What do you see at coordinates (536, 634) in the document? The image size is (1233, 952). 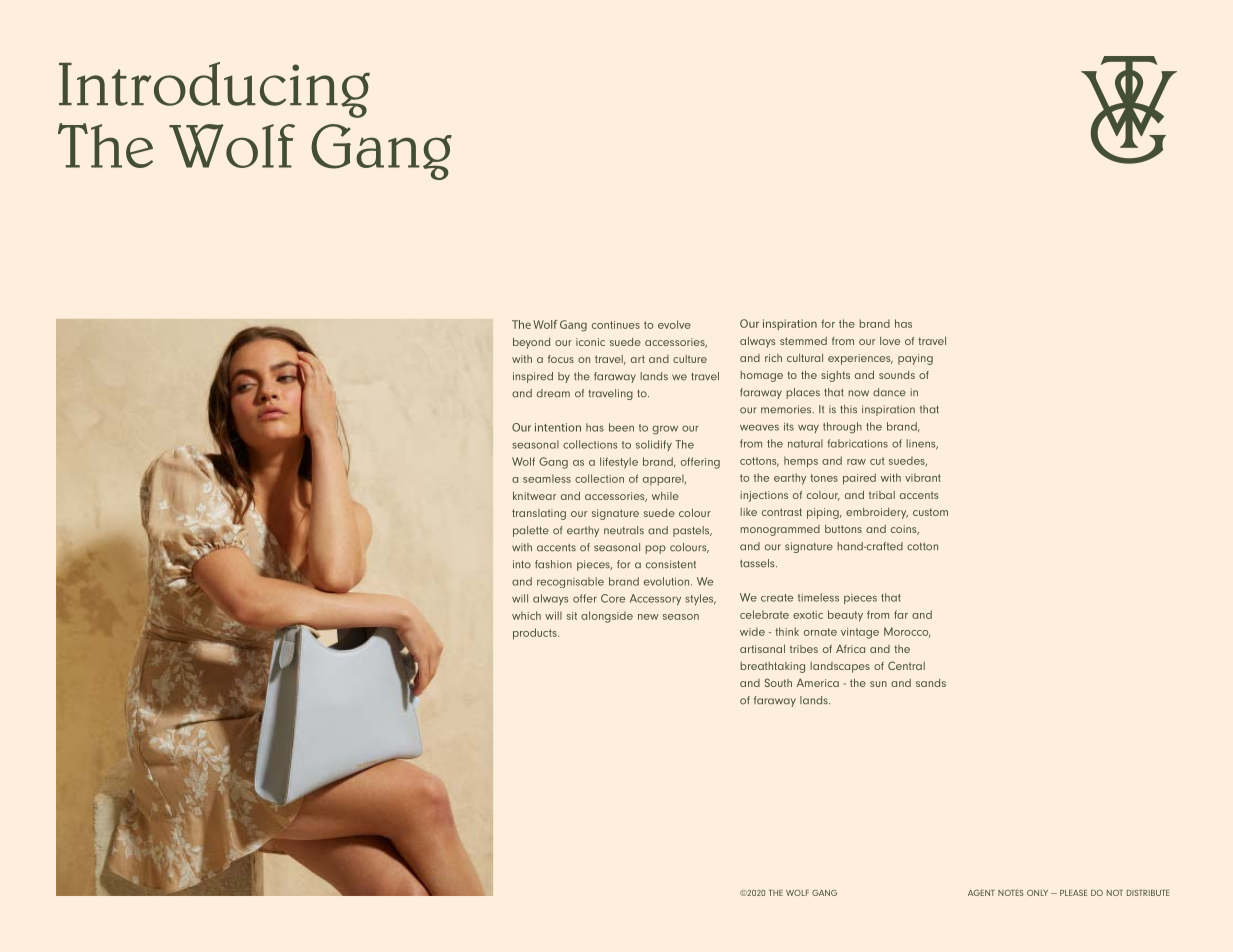 I see `products` at bounding box center [536, 634].
